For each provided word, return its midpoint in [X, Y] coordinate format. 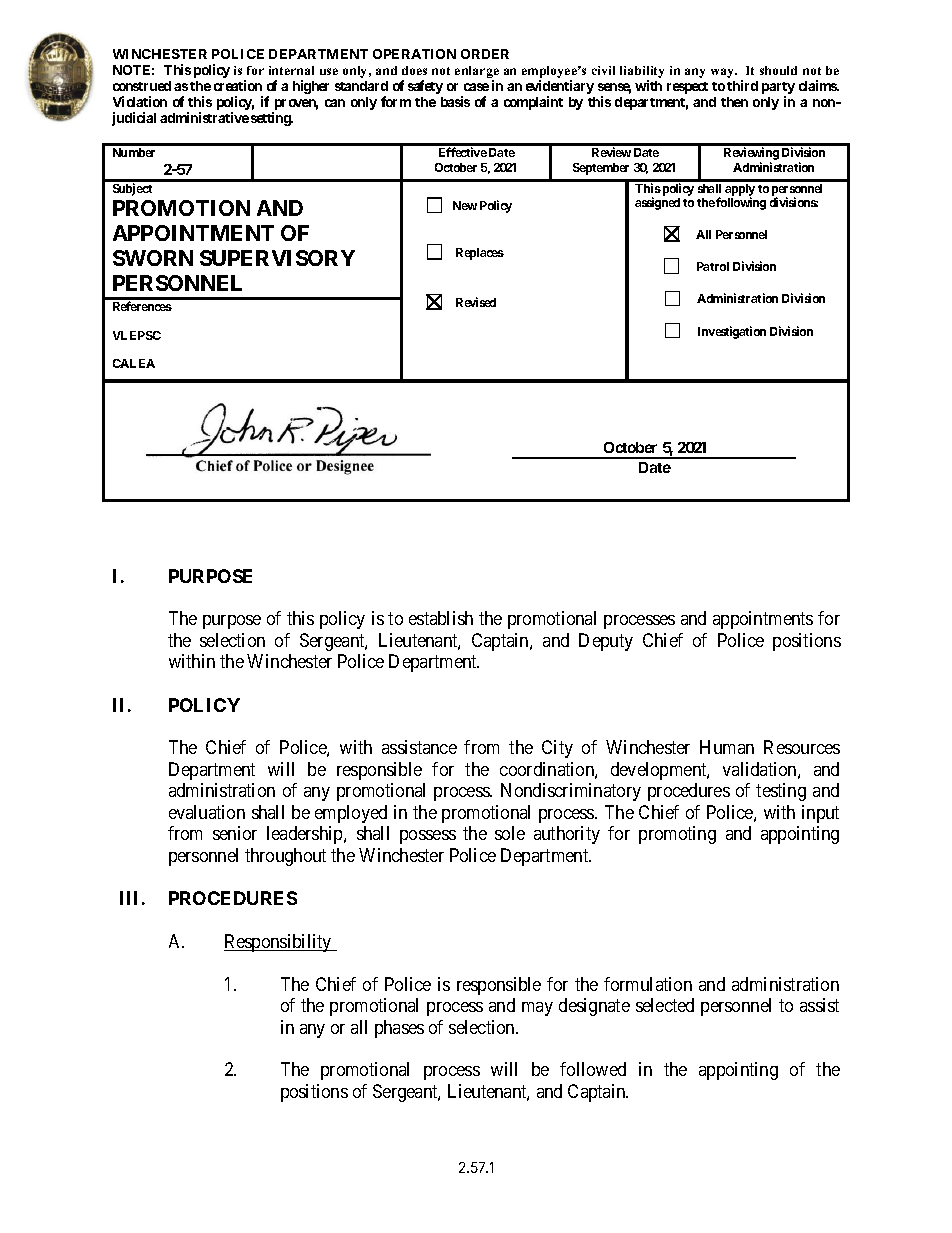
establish [441, 618]
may [537, 1009]
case [476, 87]
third [742, 85]
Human [727, 747]
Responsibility [279, 943]
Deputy [606, 642]
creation [238, 85]
